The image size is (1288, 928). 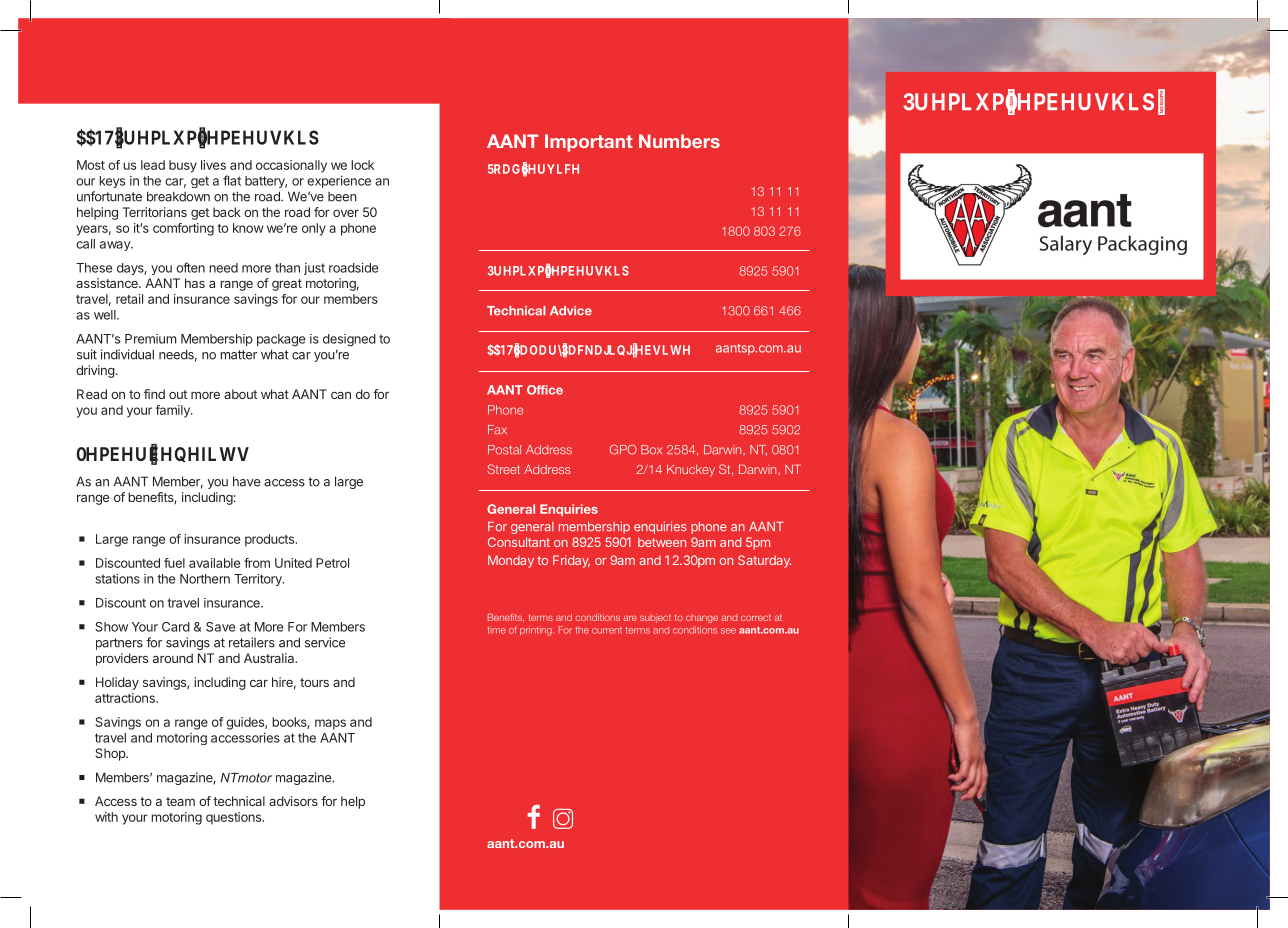 What do you see at coordinates (293, 801) in the document?
I see `advisors` at bounding box center [293, 801].
